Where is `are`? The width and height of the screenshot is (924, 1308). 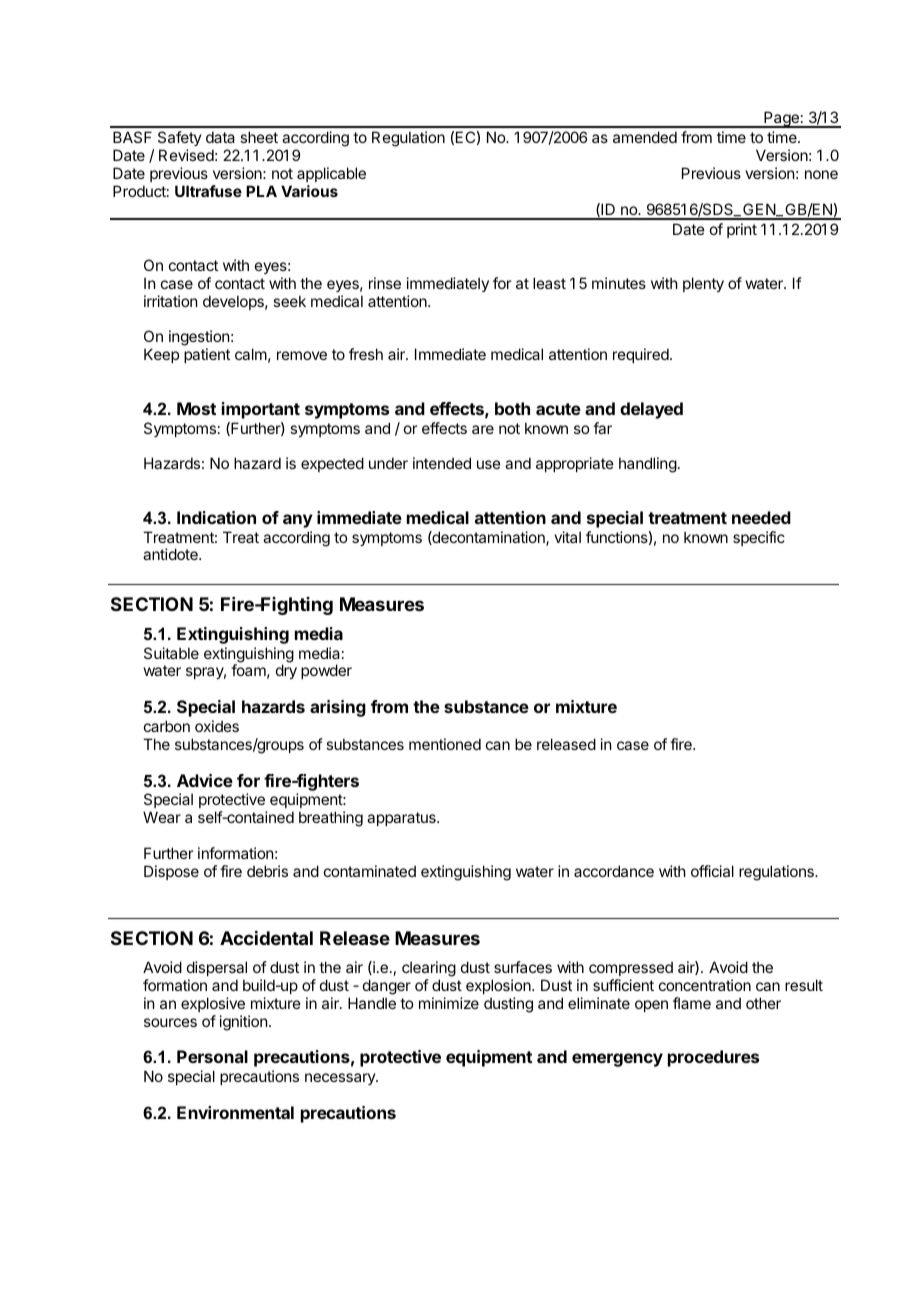 are is located at coordinates (483, 429).
